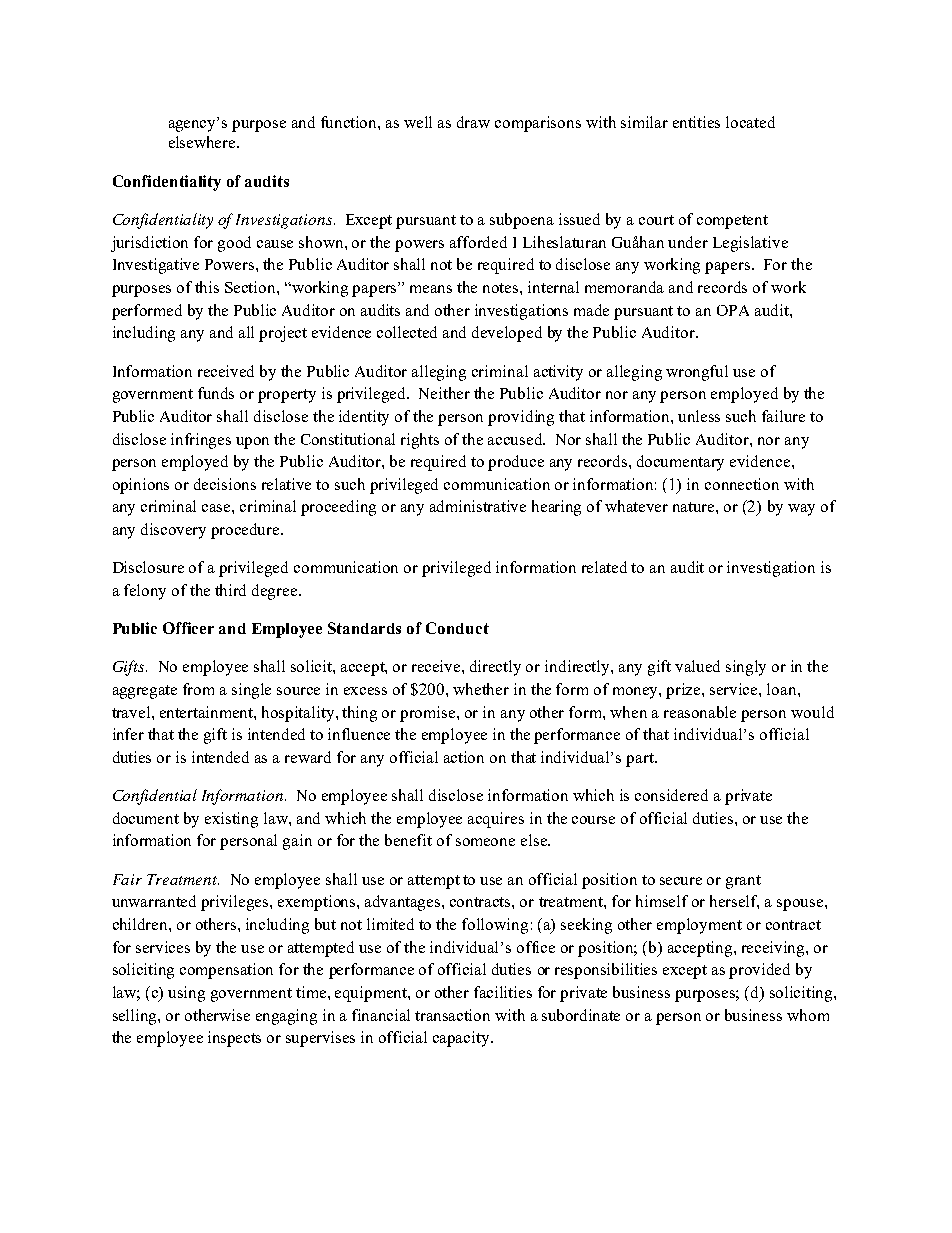 Image resolution: width=952 pixels, height=1233 pixels. What do you see at coordinates (473, 122) in the screenshot?
I see `draw` at bounding box center [473, 122].
